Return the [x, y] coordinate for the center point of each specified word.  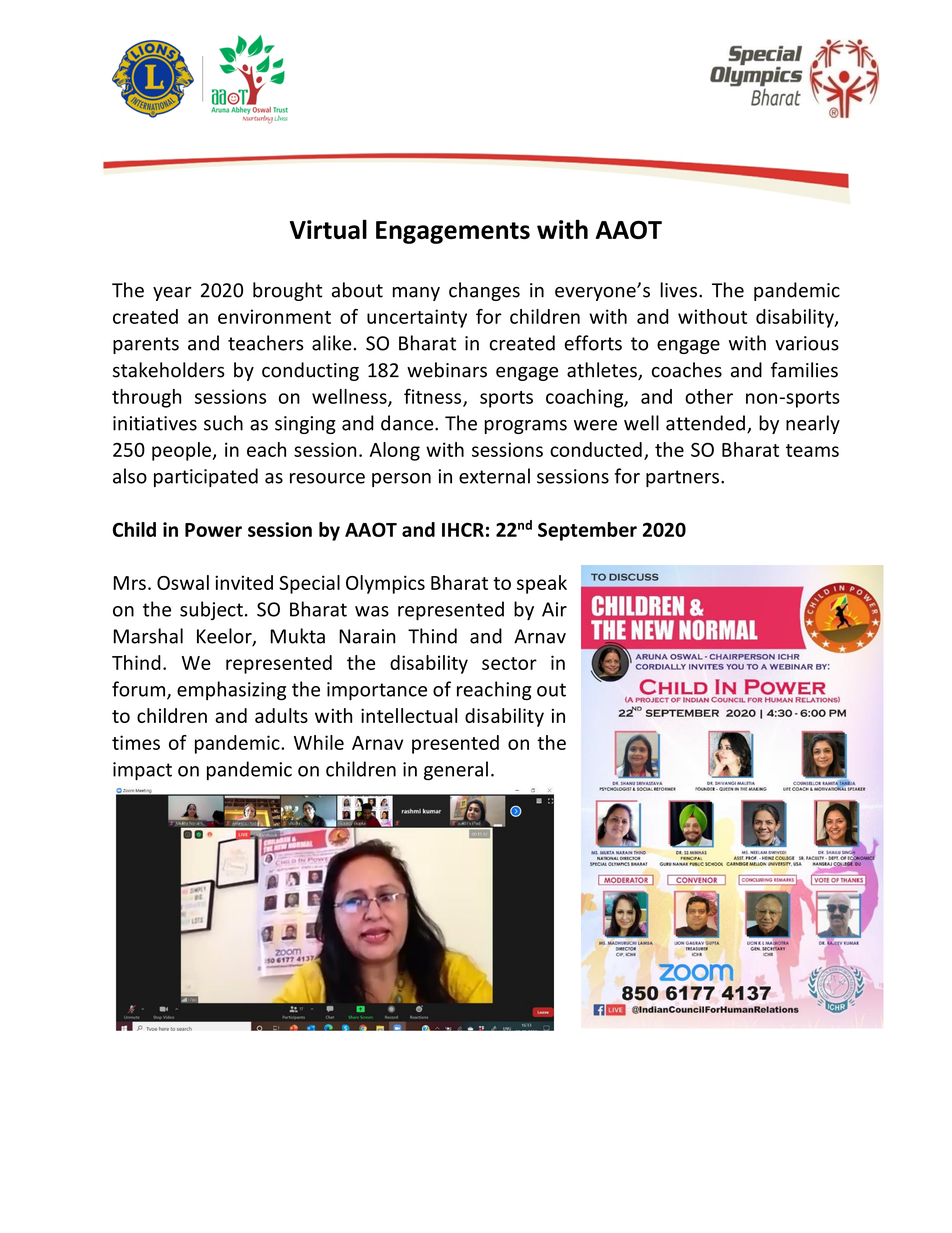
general [456, 771]
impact [142, 771]
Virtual [328, 229]
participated [206, 477]
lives [678, 290]
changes [484, 291]
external [494, 476]
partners [682, 478]
